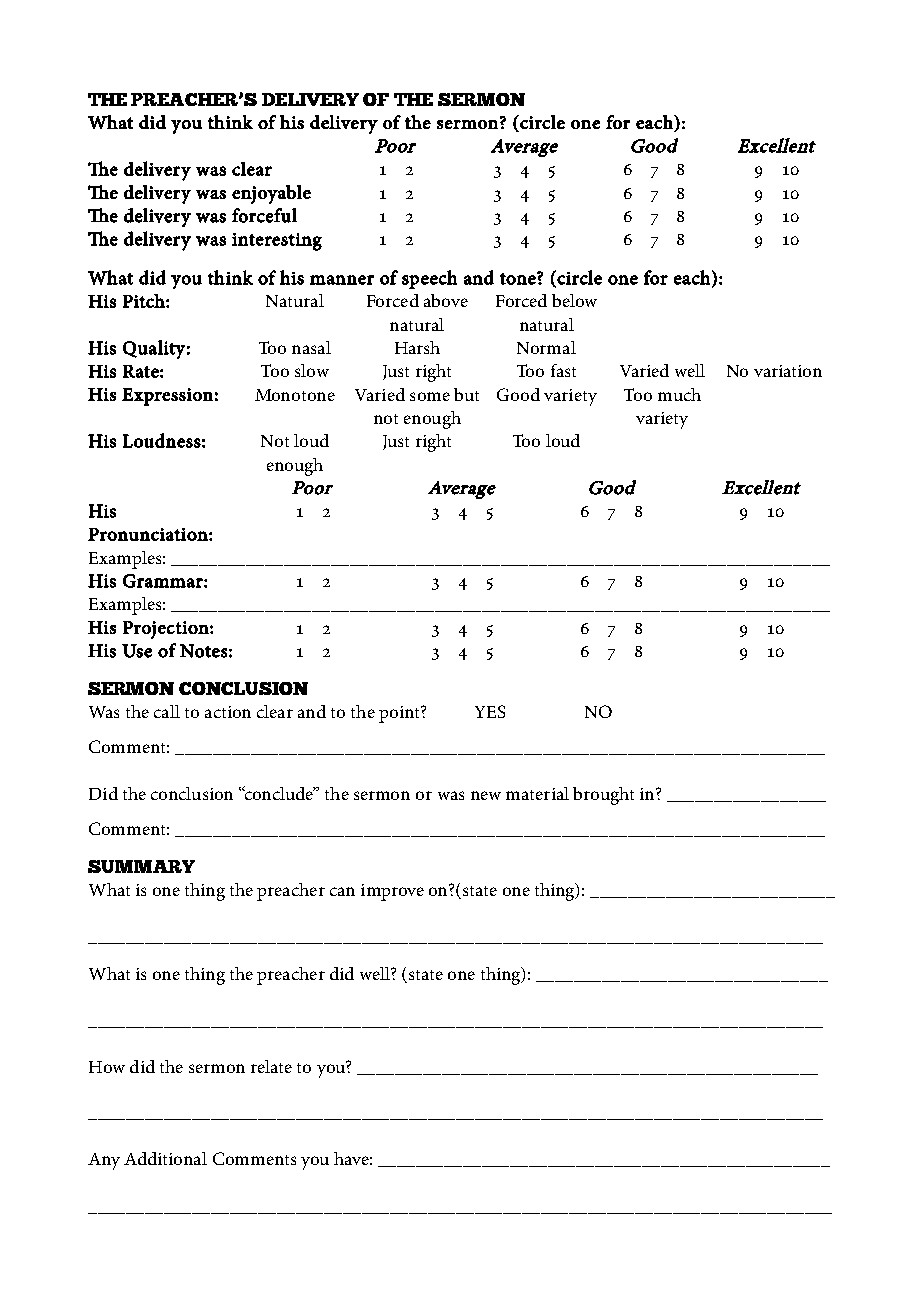 The image size is (924, 1308). What do you see at coordinates (486, 795) in the page?
I see `new` at bounding box center [486, 795].
